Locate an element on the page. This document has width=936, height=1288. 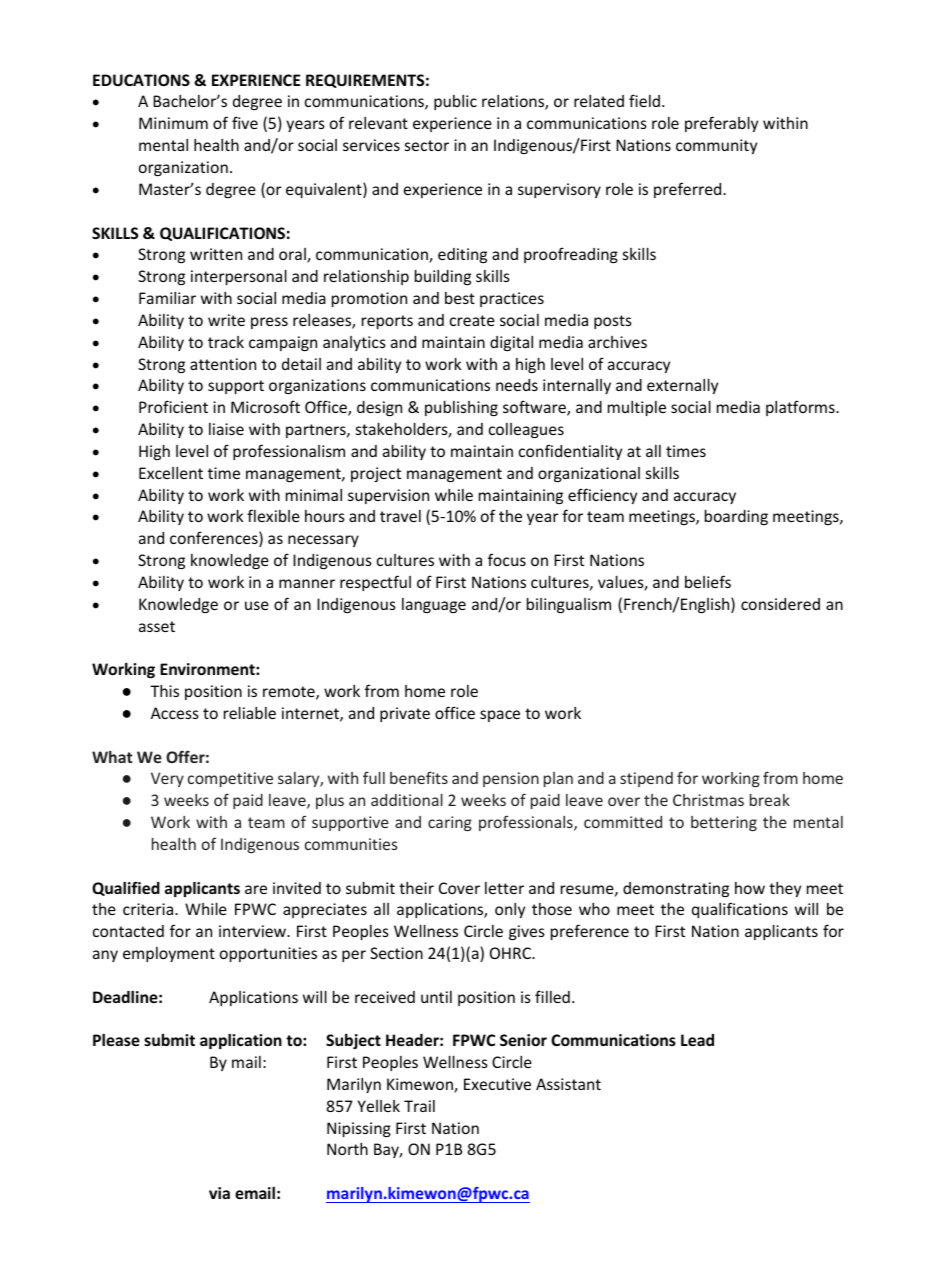
publishing is located at coordinates (461, 408).
